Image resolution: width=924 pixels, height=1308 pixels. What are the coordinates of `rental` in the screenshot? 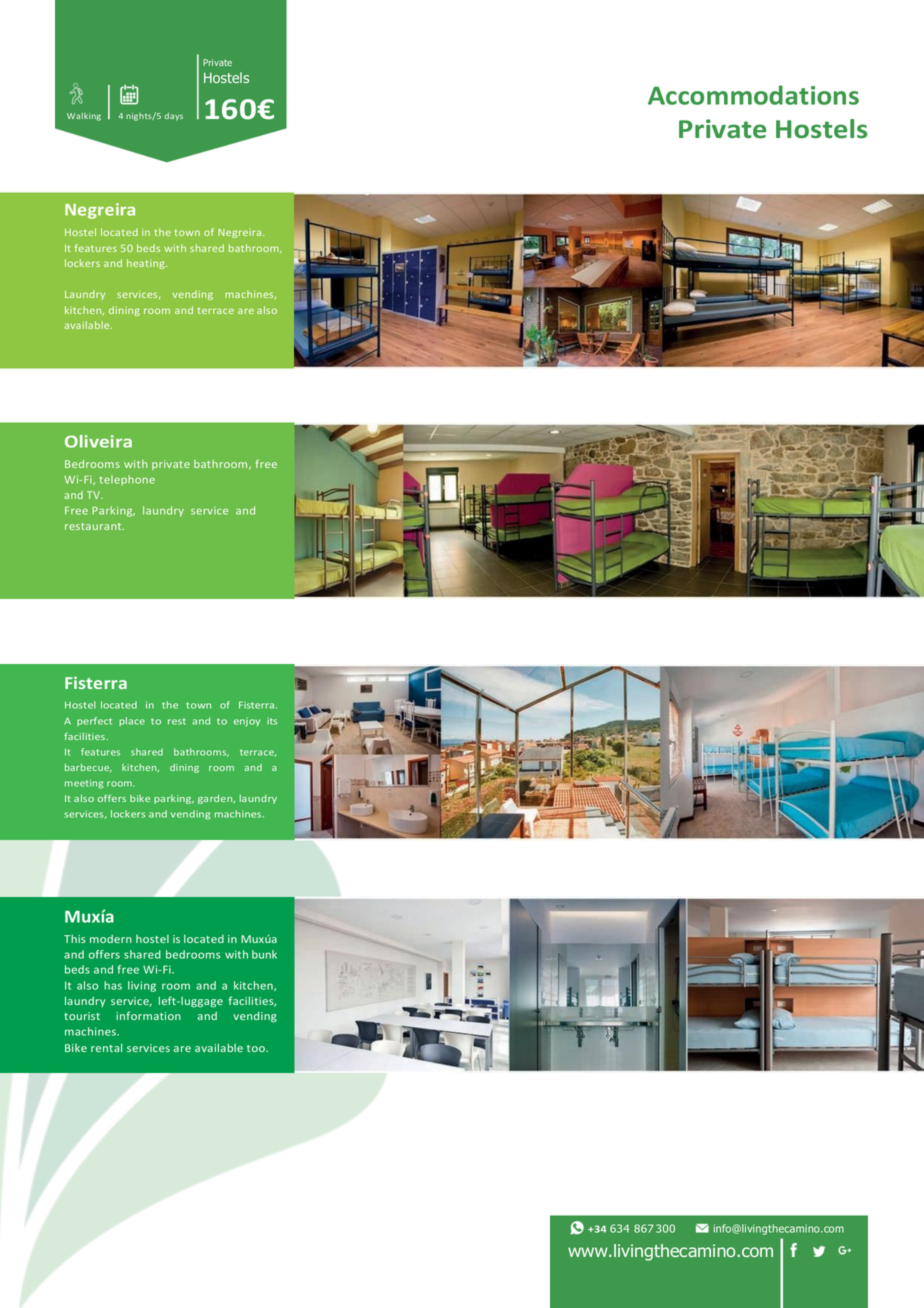 It's located at (106, 1047).
